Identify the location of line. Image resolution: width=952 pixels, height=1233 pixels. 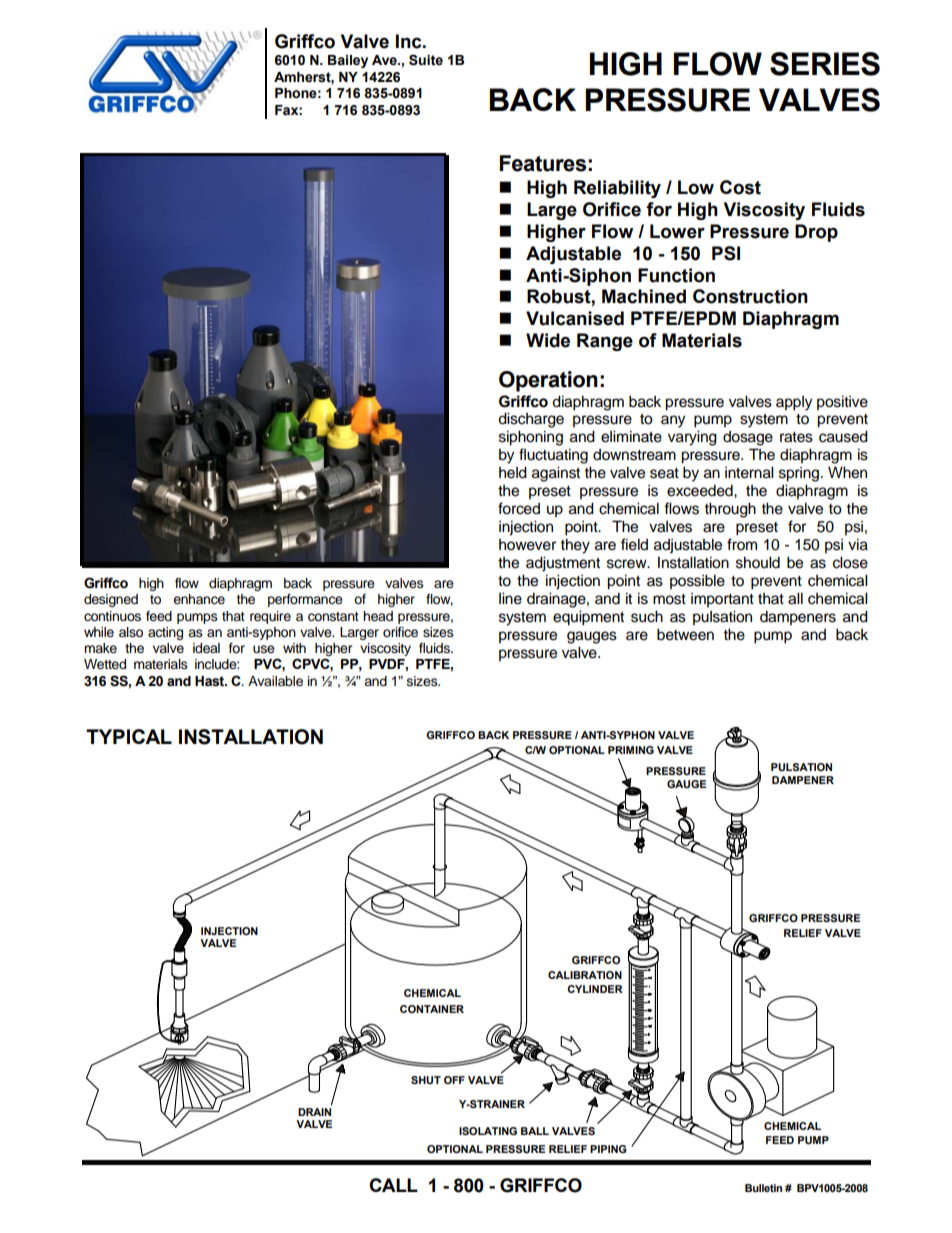
(510, 598).
